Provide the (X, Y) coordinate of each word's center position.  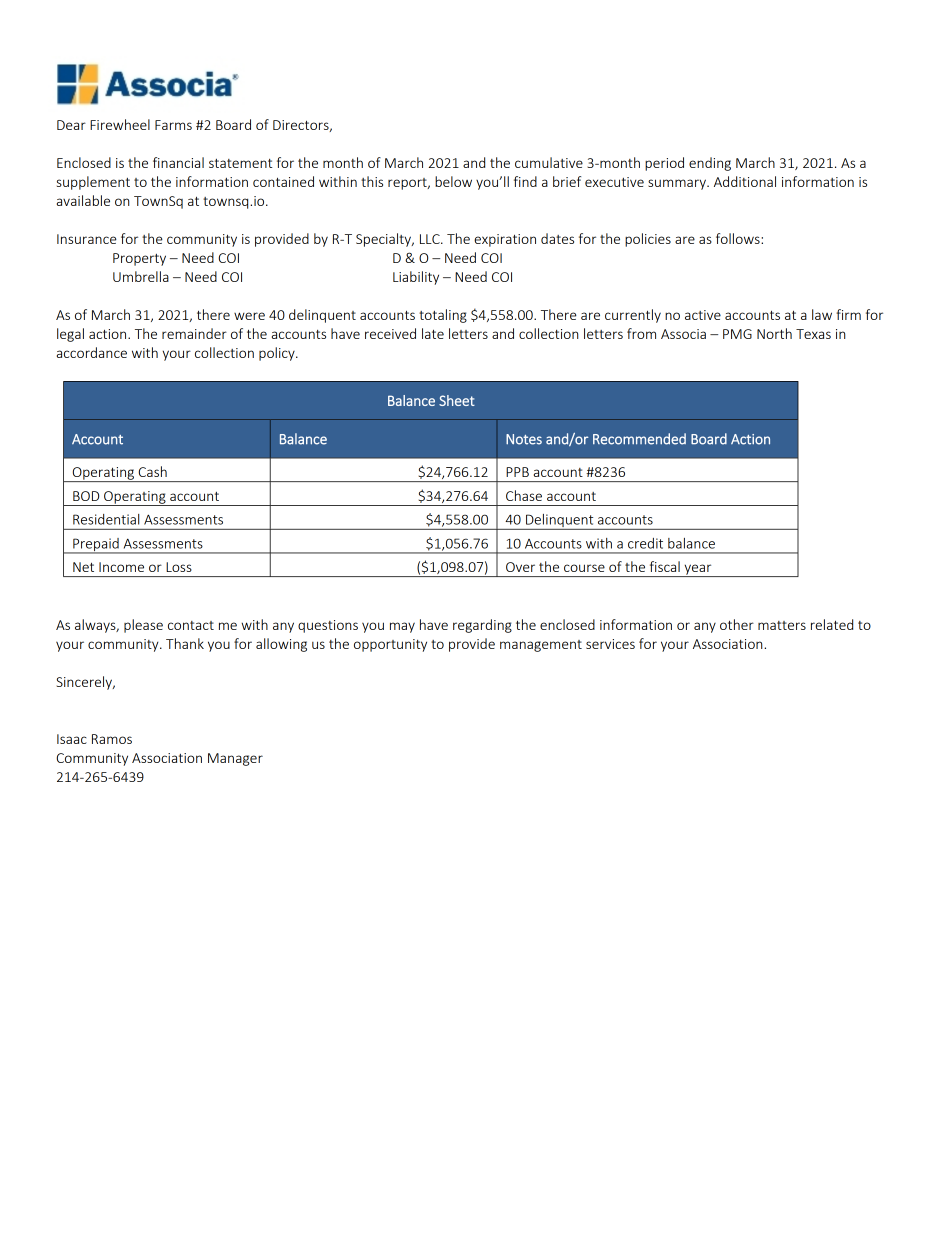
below (453, 181)
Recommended (639, 439)
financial (178, 162)
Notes (524, 439)
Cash (152, 471)
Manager (235, 759)
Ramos (112, 739)
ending (710, 164)
